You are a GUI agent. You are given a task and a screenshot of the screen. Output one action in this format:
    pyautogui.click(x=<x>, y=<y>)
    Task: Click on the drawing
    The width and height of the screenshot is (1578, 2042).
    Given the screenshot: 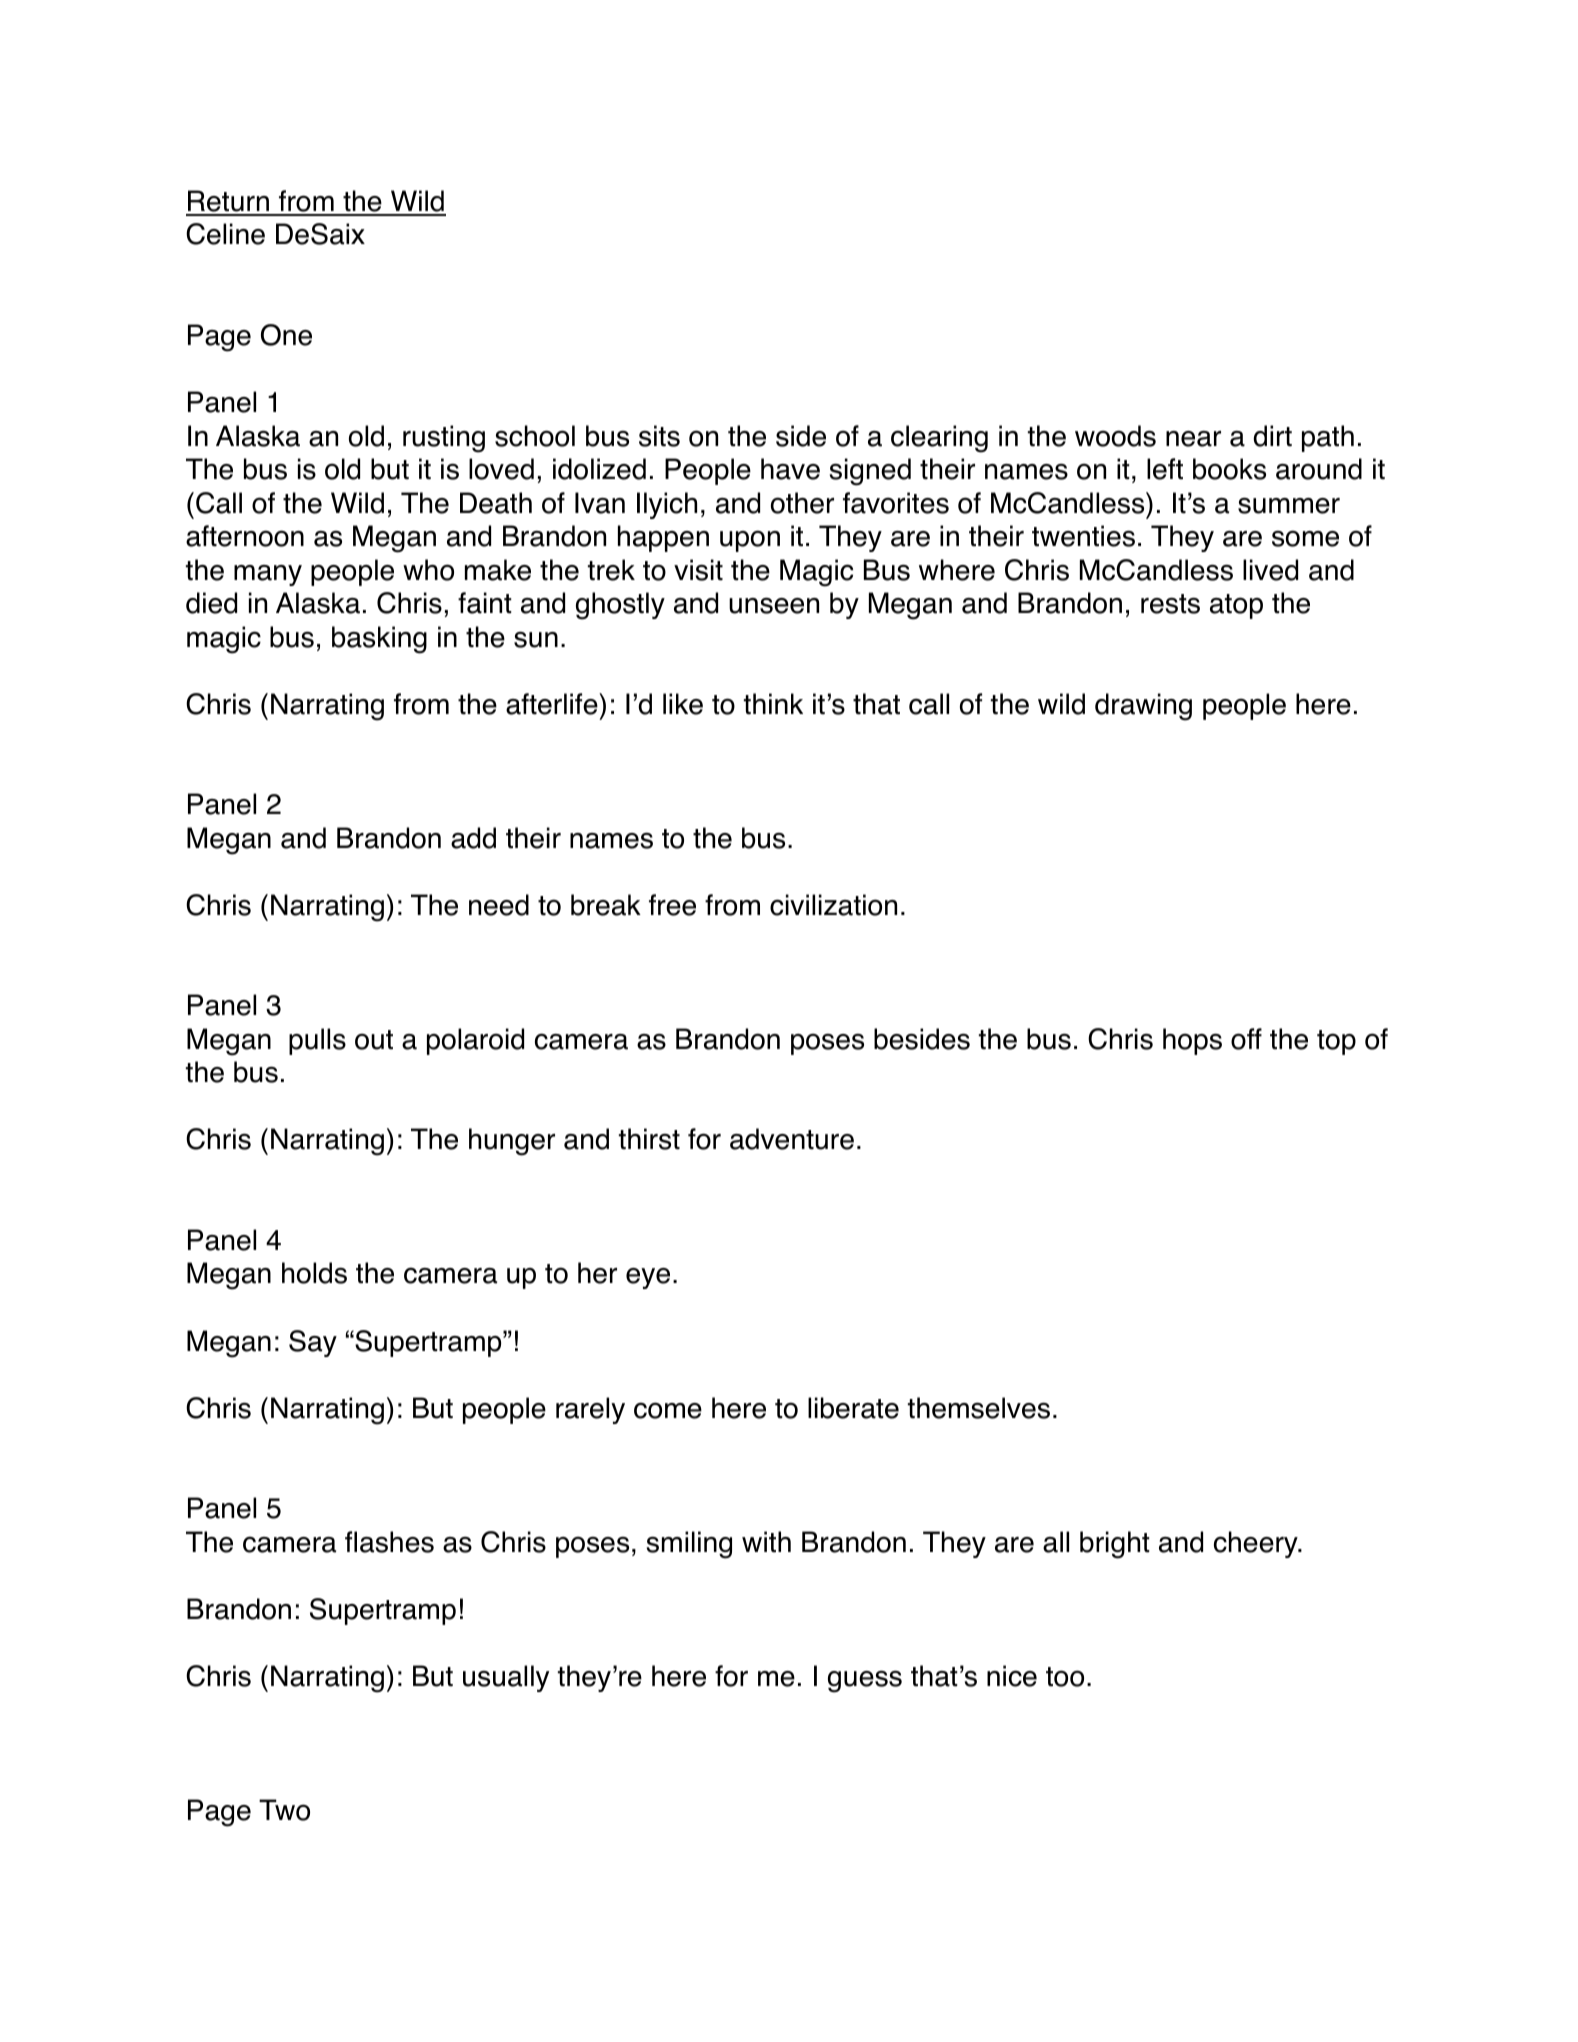 What is the action you would take?
    pyautogui.click(x=1143, y=707)
